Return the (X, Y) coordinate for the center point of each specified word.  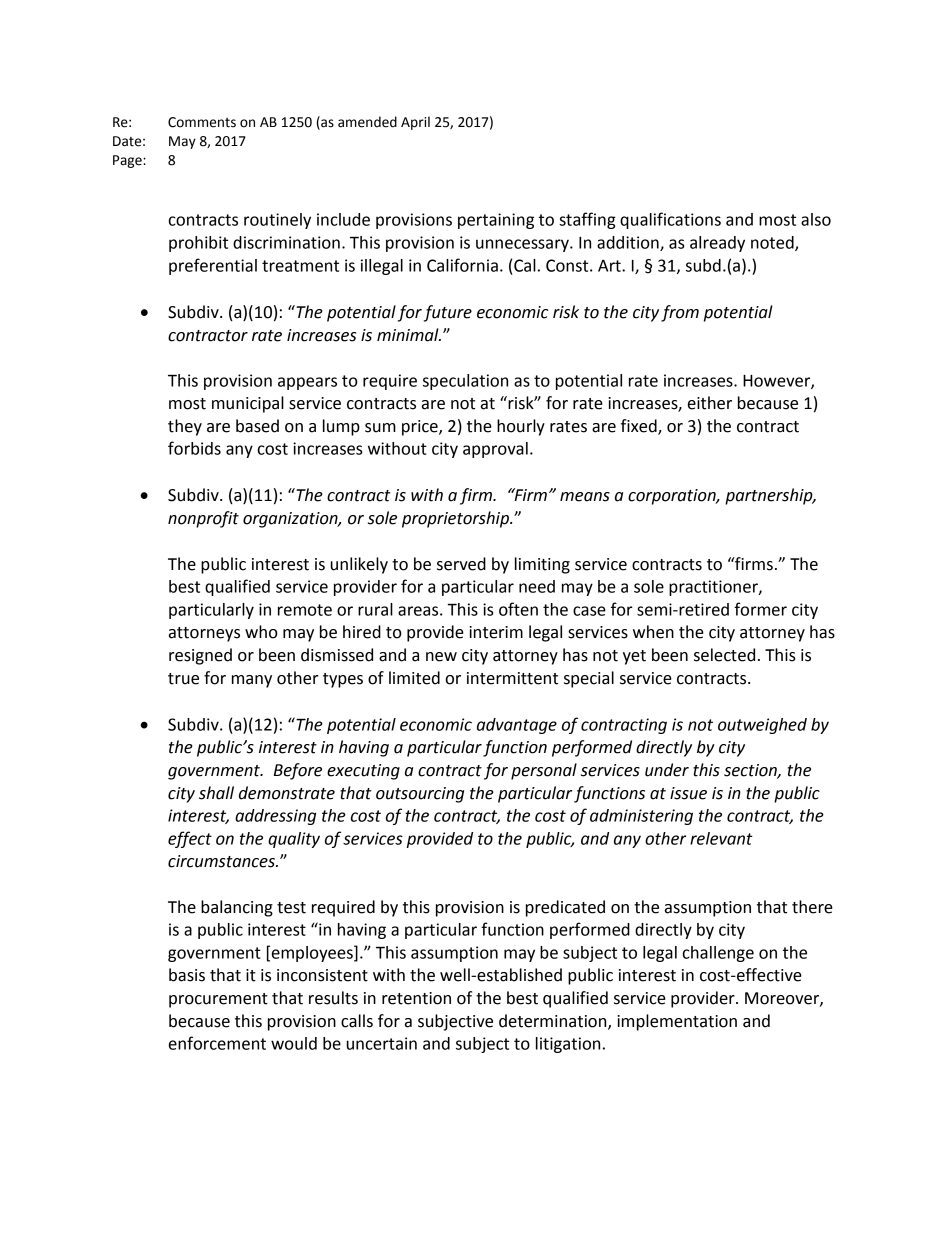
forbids (194, 448)
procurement (218, 1000)
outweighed (762, 726)
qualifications (670, 220)
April (415, 123)
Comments (202, 122)
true (183, 679)
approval (495, 450)
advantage (517, 726)
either (710, 403)
